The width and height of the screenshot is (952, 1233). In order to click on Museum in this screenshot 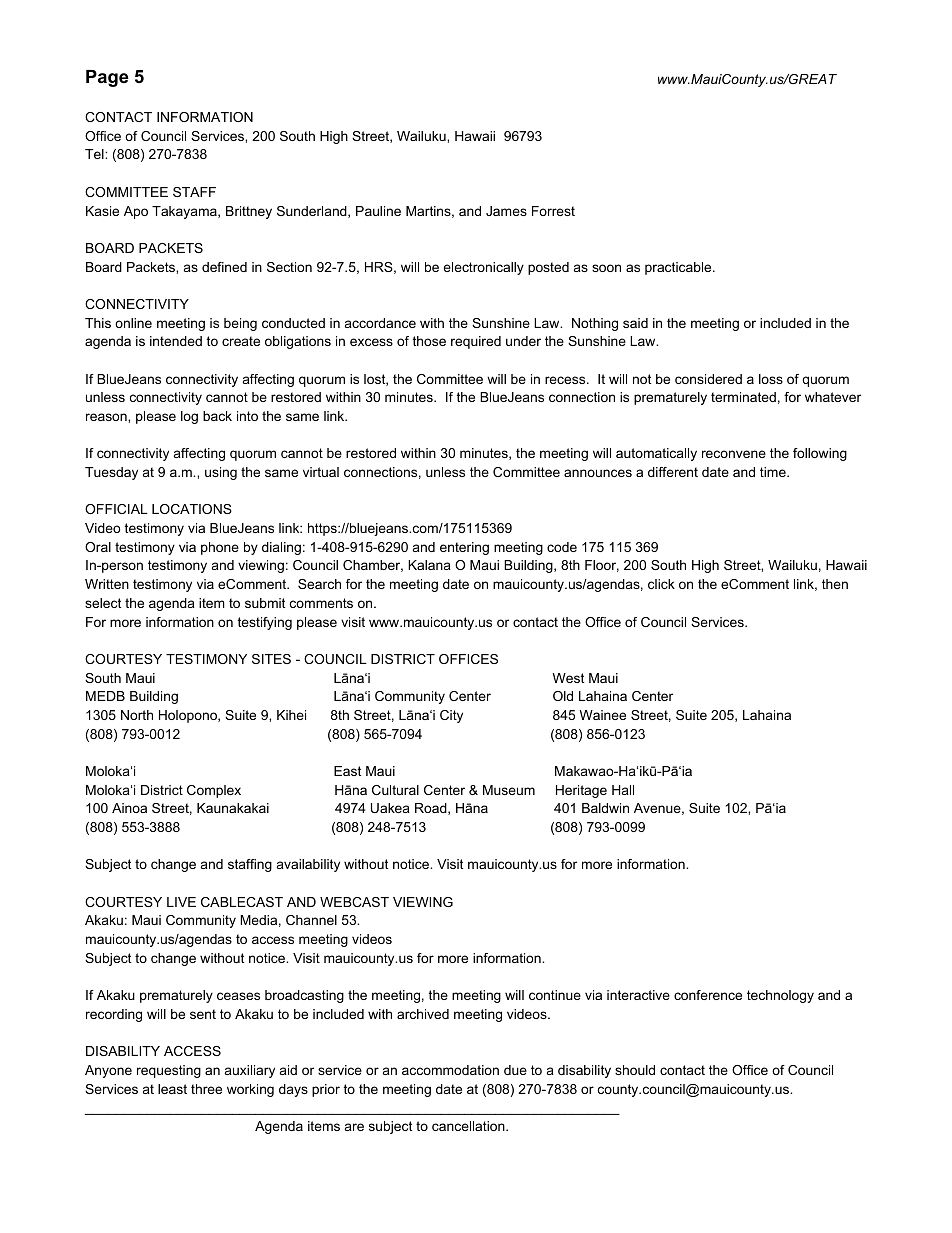, I will do `click(509, 790)`.
